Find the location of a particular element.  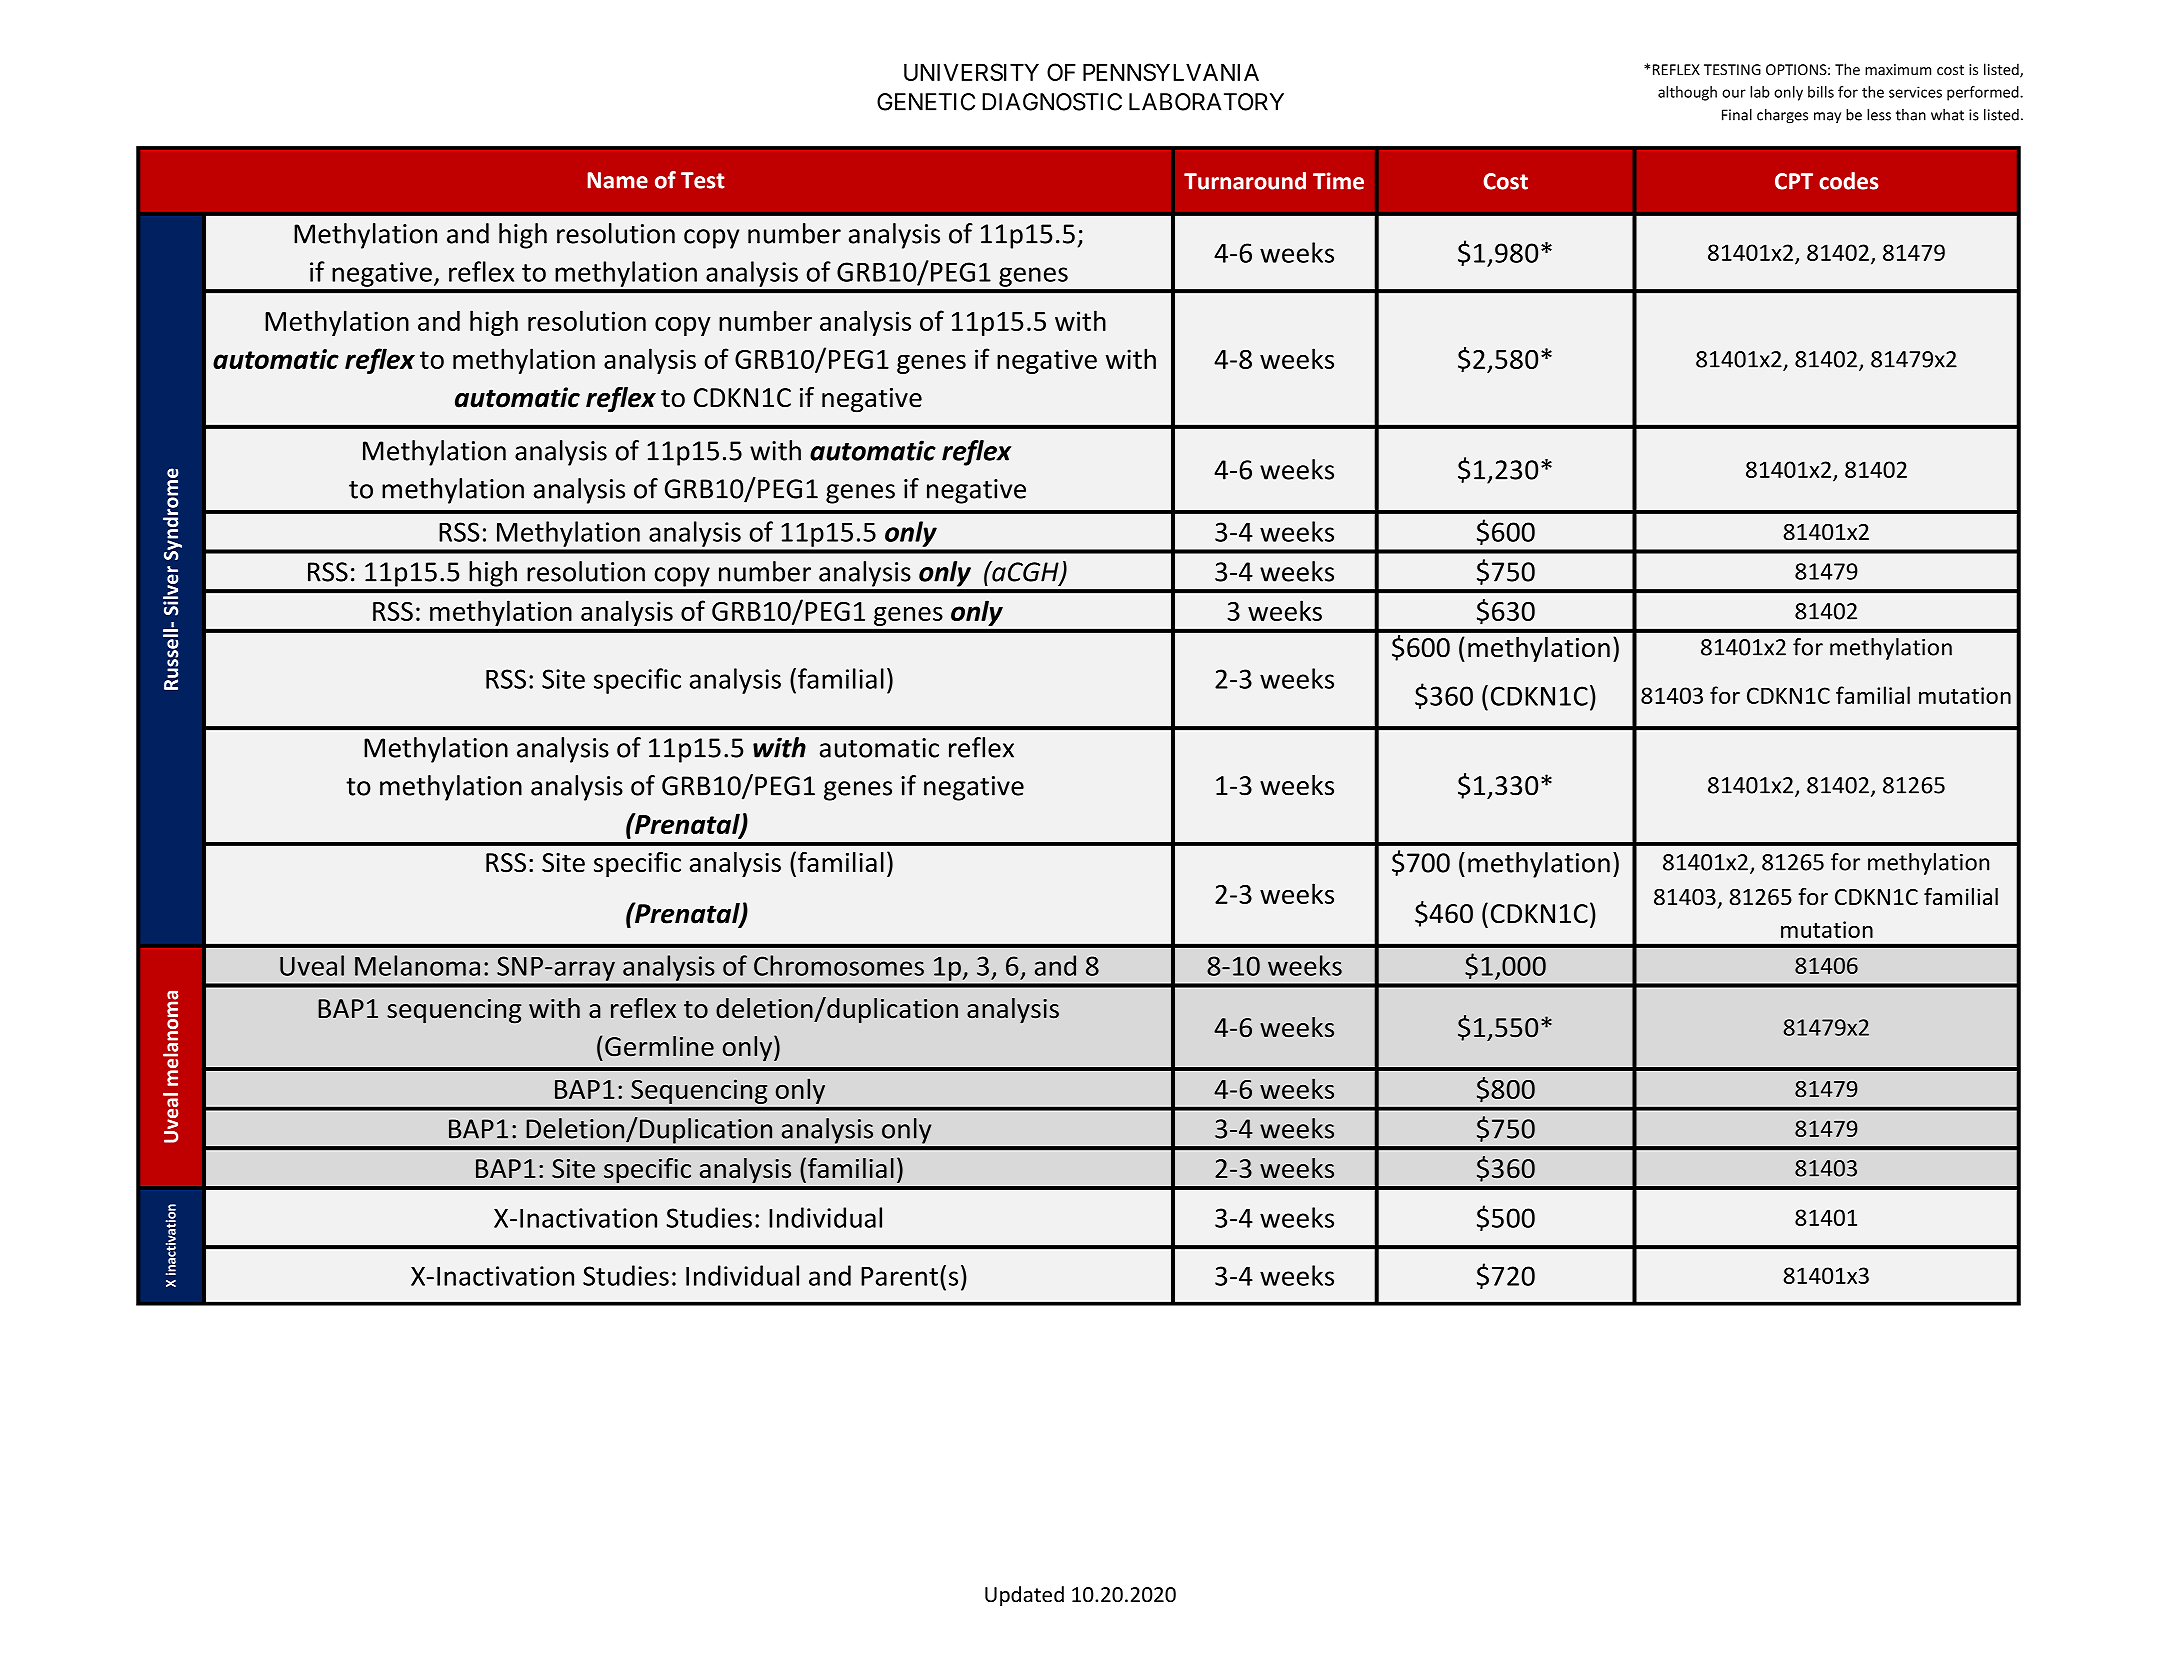

LABORATORY is located at coordinates (1206, 102).
